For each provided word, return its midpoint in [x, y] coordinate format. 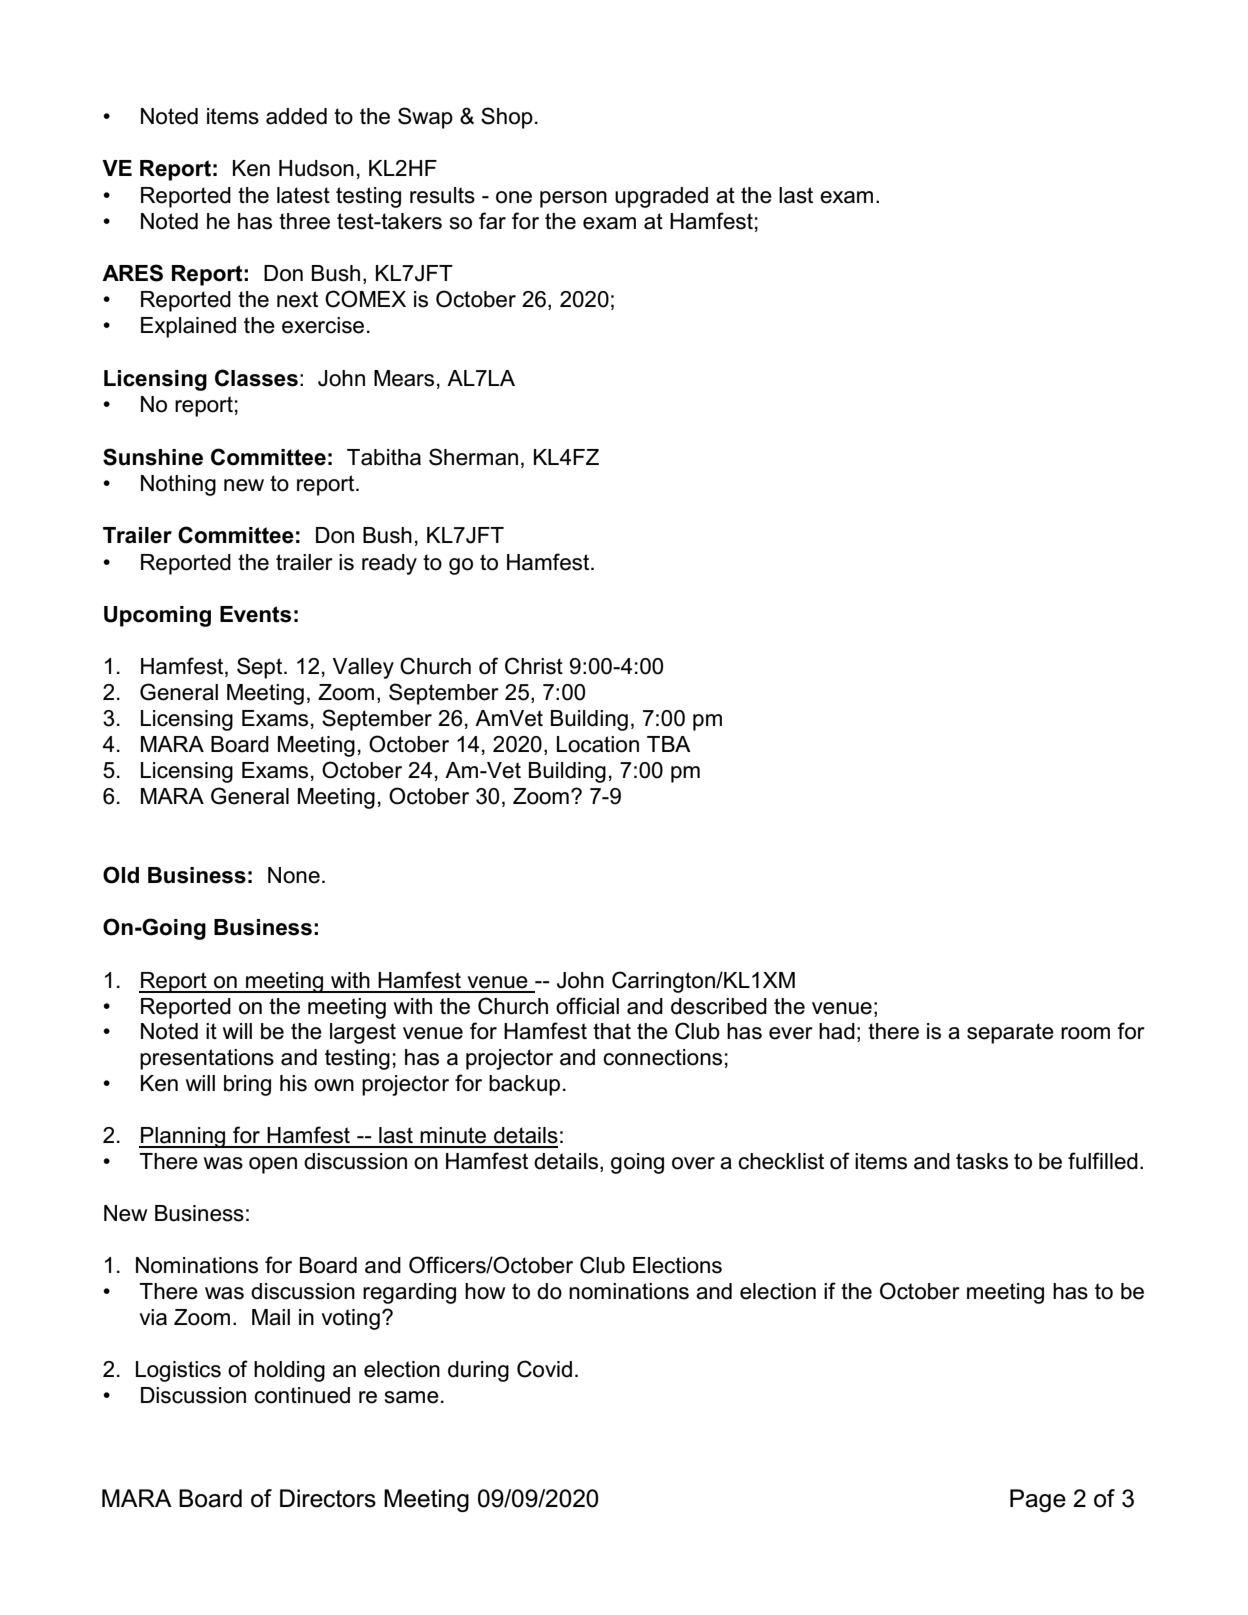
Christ [534, 666]
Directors [328, 1498]
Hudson [316, 168]
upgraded [661, 197]
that [612, 1031]
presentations [207, 1059]
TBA [669, 744]
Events [255, 614]
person [573, 199]
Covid [544, 1369]
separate [1010, 1033]
